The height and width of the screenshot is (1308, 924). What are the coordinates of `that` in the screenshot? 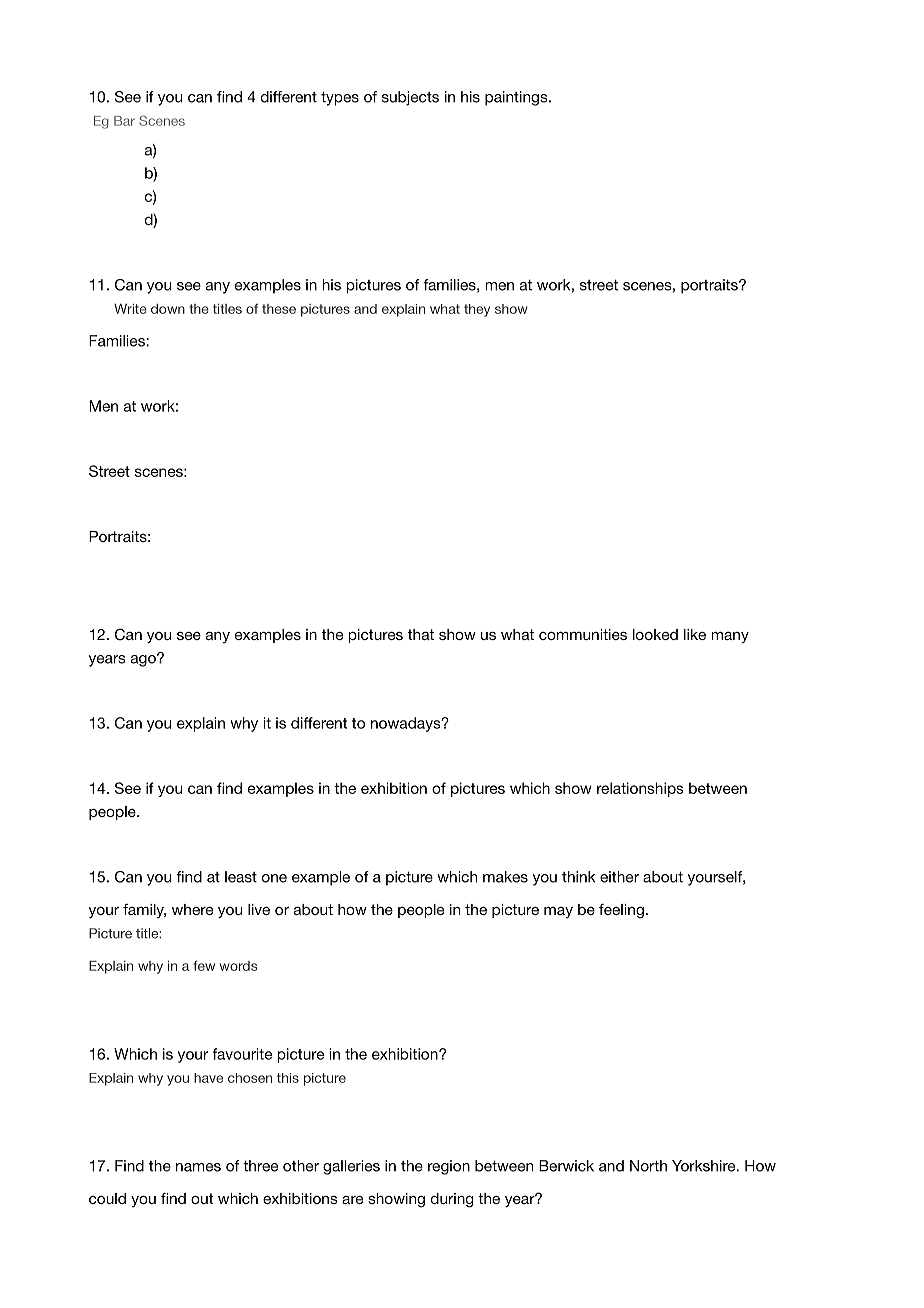 It's located at (421, 634).
